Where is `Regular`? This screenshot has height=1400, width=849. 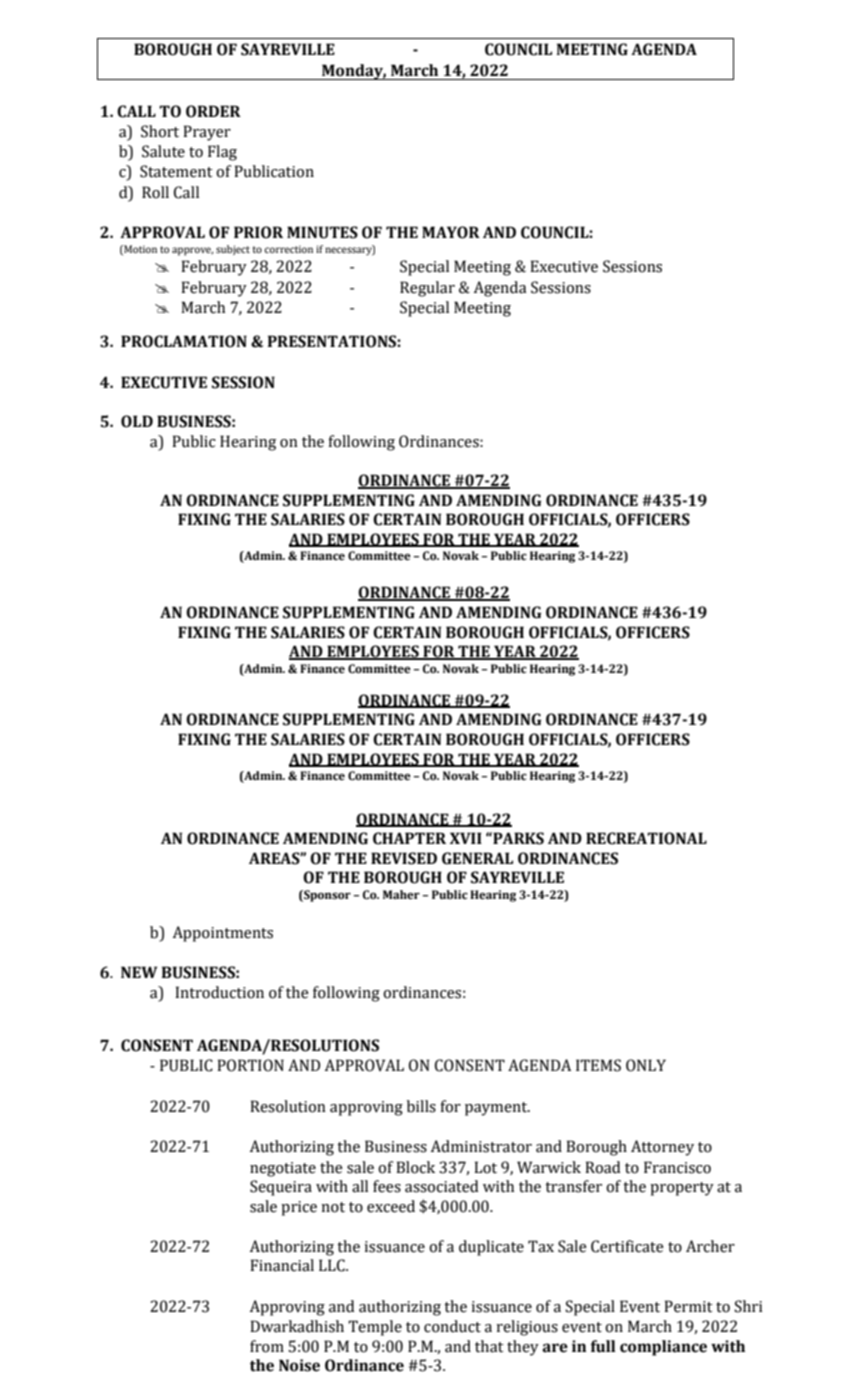 Regular is located at coordinates (427, 289).
